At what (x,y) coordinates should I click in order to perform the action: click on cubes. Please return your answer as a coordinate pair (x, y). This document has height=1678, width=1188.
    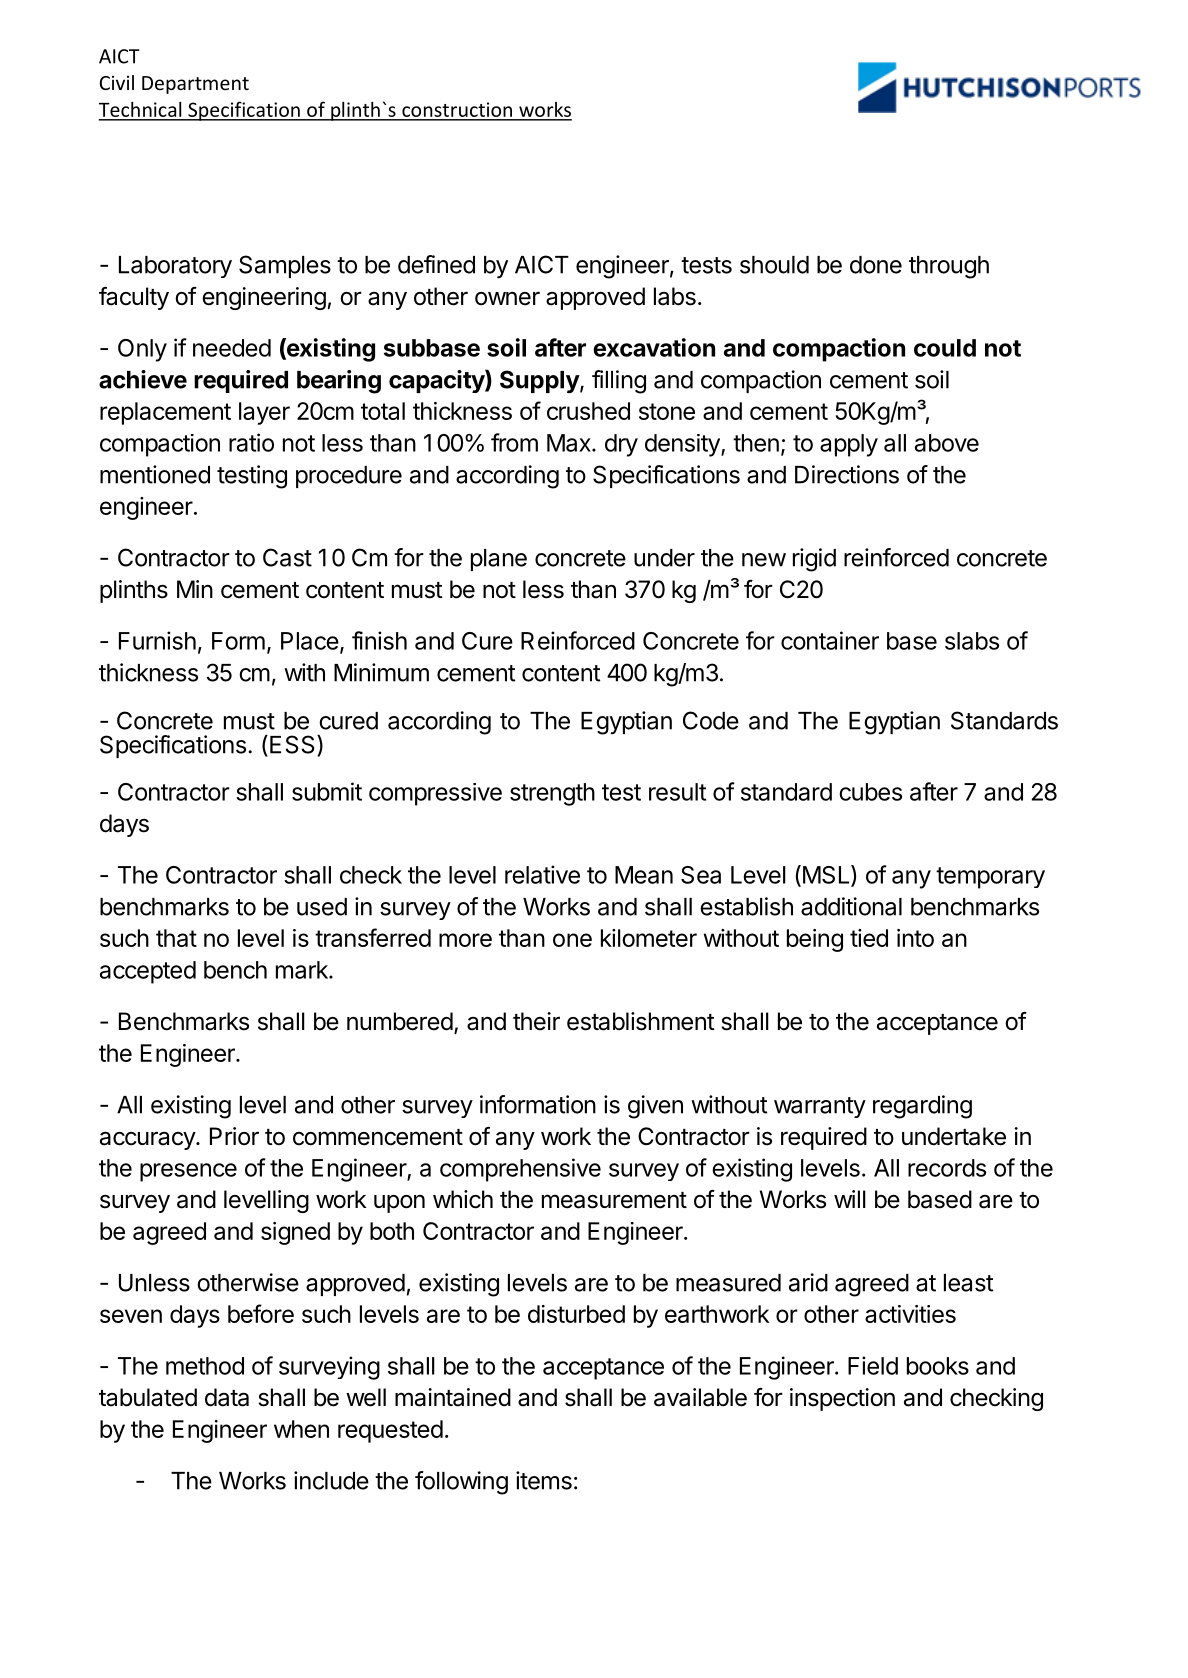
    Looking at the image, I should click on (870, 792).
